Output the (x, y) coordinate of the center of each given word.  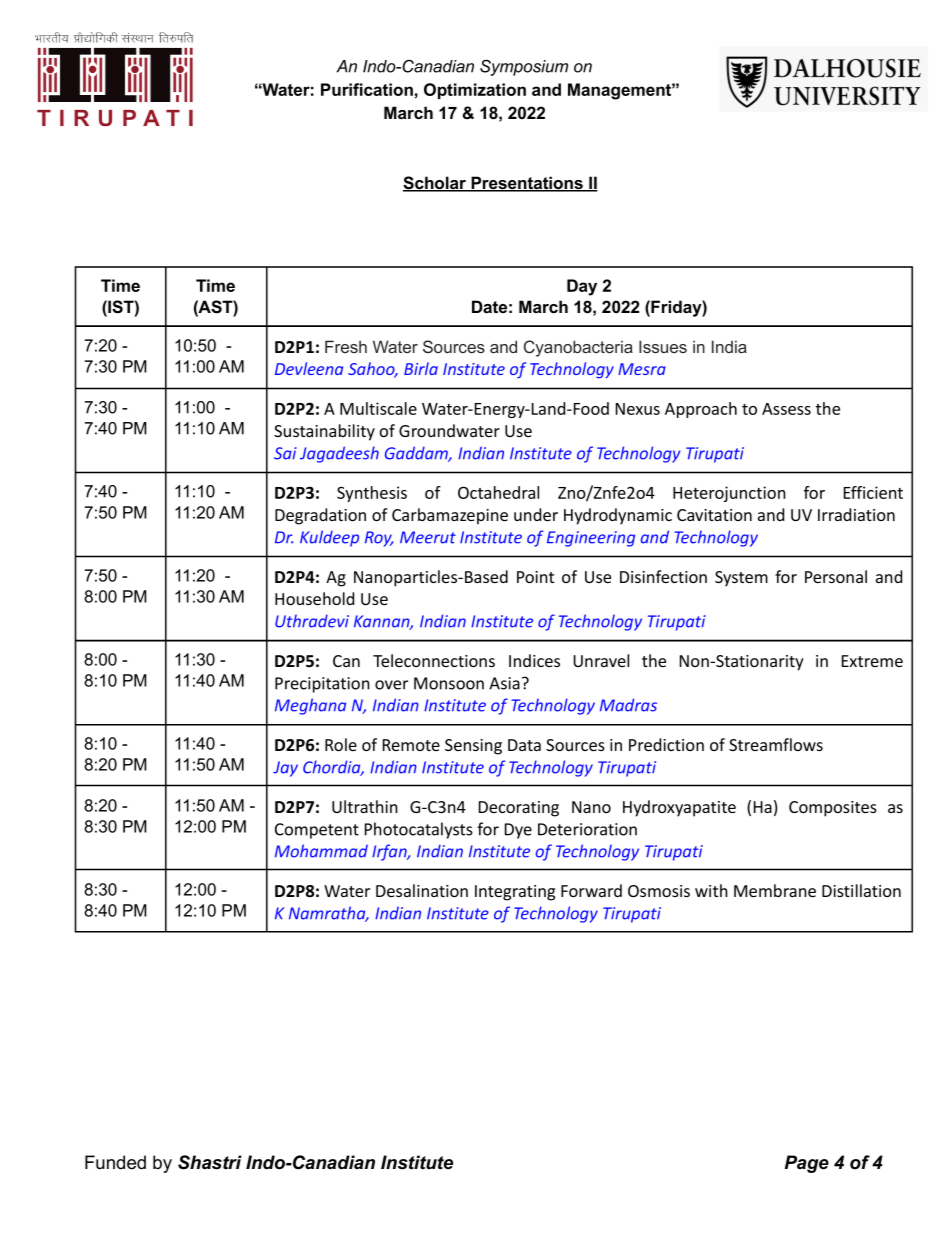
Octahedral (498, 492)
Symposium (524, 67)
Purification (367, 89)
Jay (285, 769)
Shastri (210, 1162)
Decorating (519, 809)
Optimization (475, 91)
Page (807, 1164)
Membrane (775, 890)
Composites (833, 809)
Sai (285, 453)
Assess (786, 409)
